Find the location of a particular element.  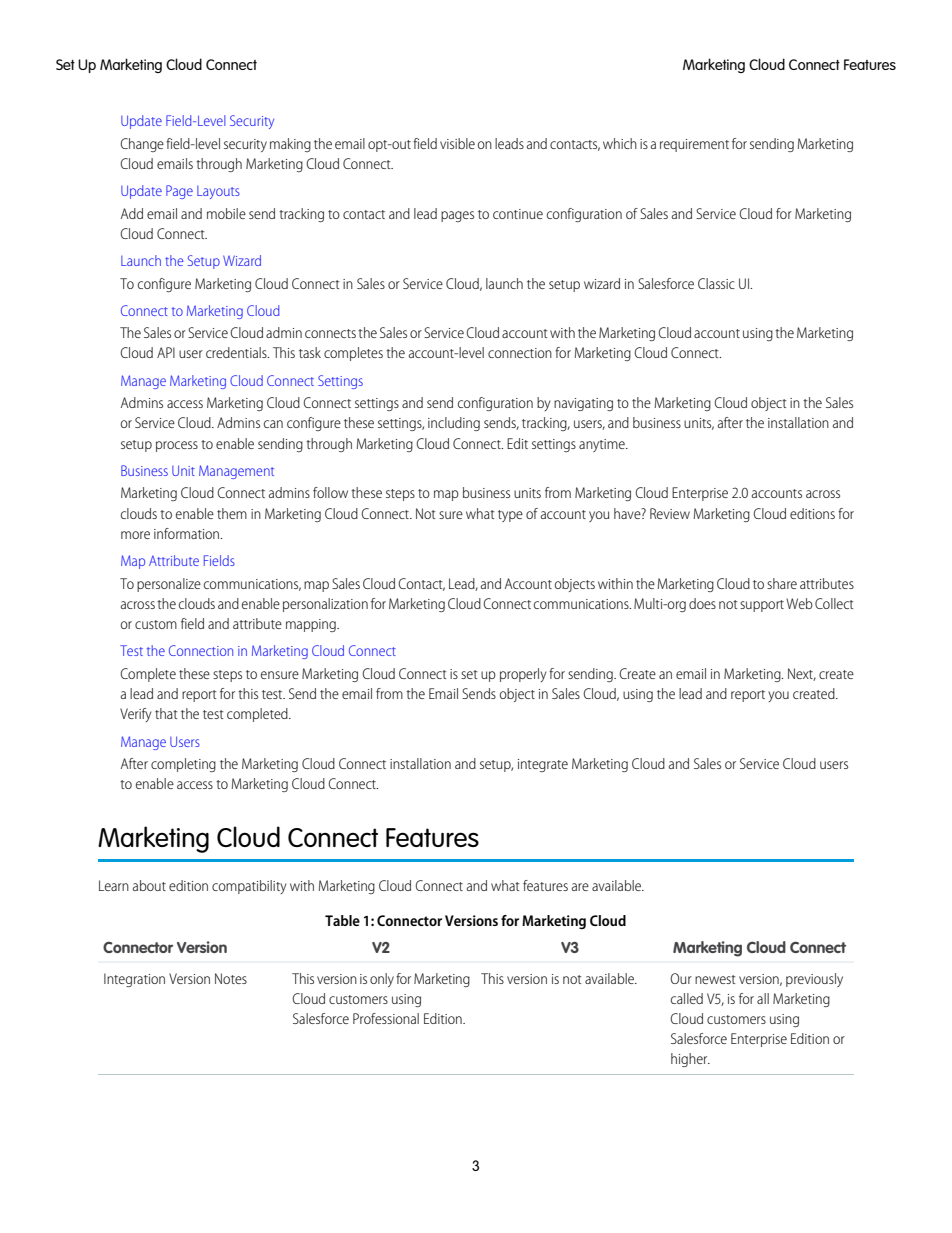

integrate is located at coordinates (543, 765).
